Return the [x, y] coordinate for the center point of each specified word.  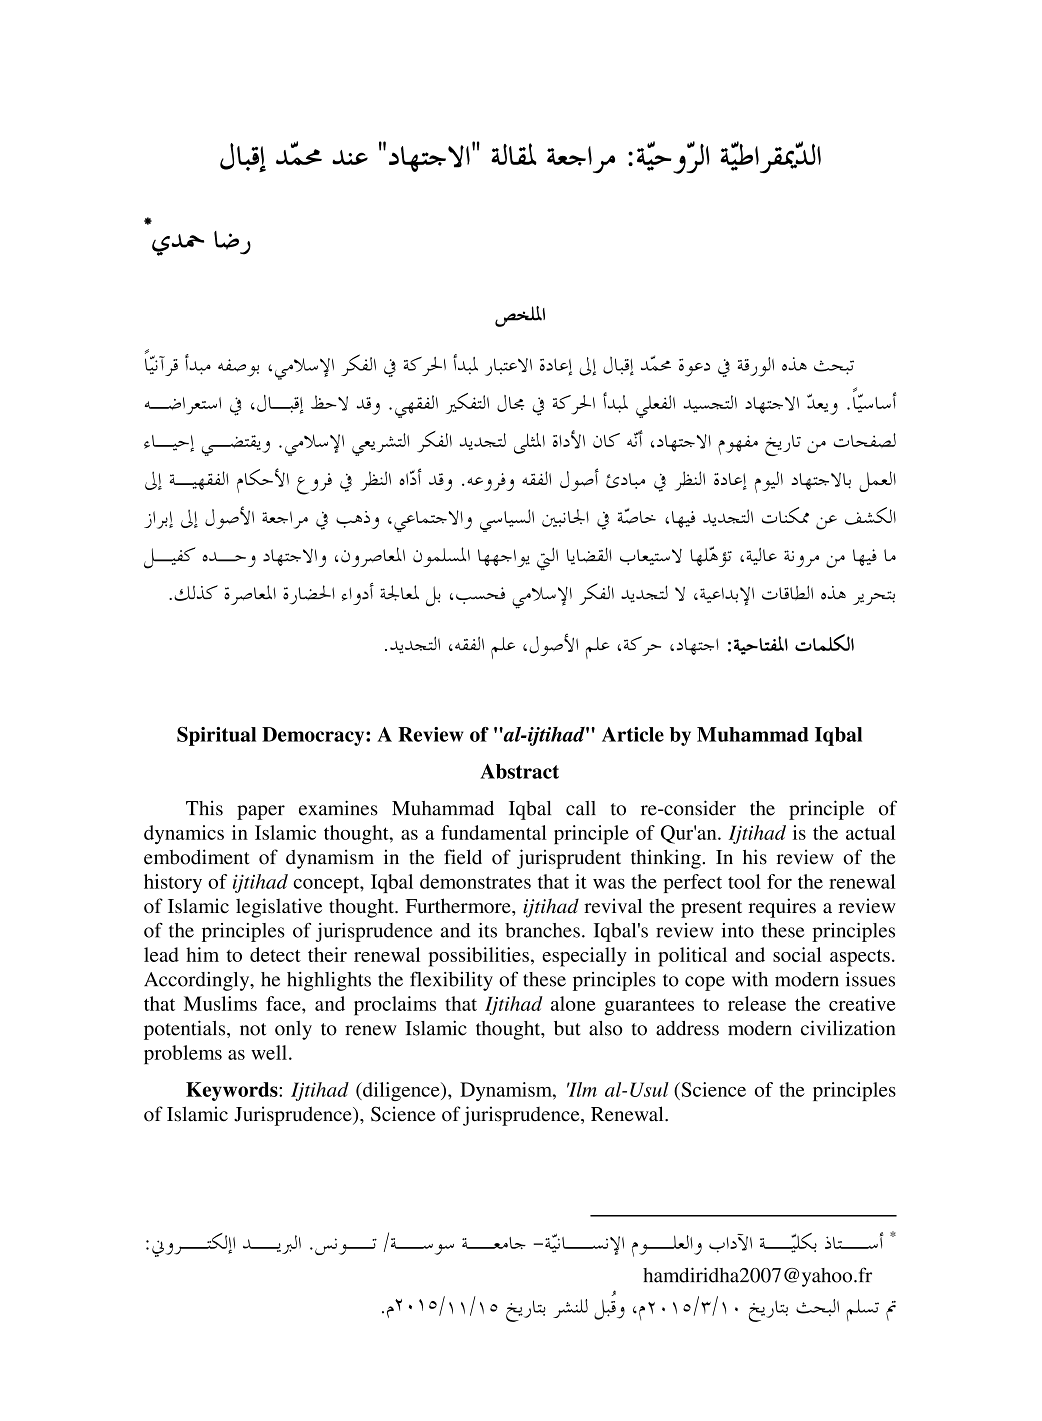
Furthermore [459, 906]
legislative [279, 908]
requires [782, 908]
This [204, 808]
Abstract [519, 771]
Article [633, 734]
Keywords [233, 1091]
